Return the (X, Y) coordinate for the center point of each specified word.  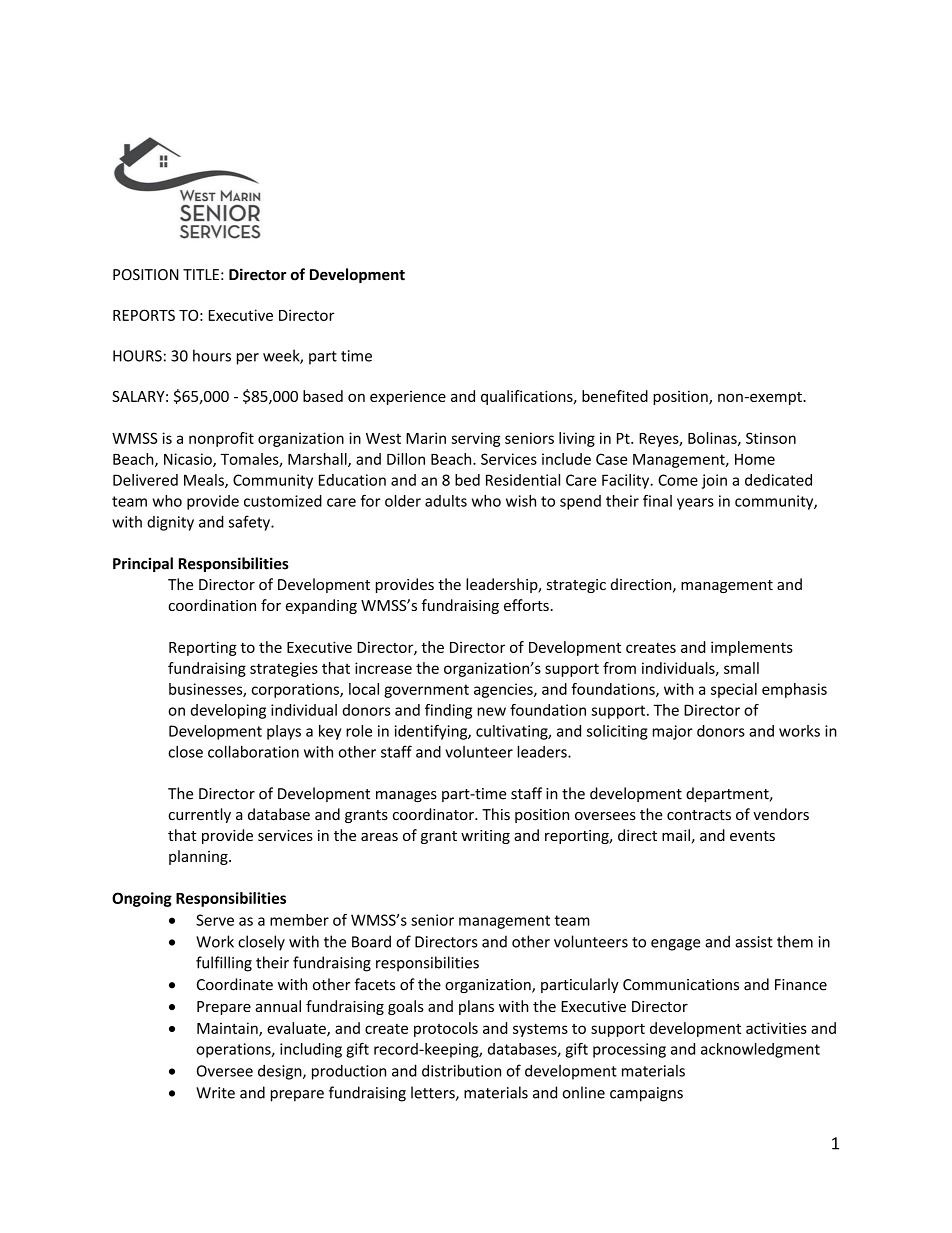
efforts (527, 605)
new (491, 711)
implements (752, 648)
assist (754, 942)
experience (408, 398)
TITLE (201, 274)
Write (215, 1093)
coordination (212, 605)
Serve (215, 920)
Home (755, 459)
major (673, 732)
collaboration (253, 751)
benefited (615, 396)
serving (476, 439)
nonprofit (221, 439)
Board (371, 941)
